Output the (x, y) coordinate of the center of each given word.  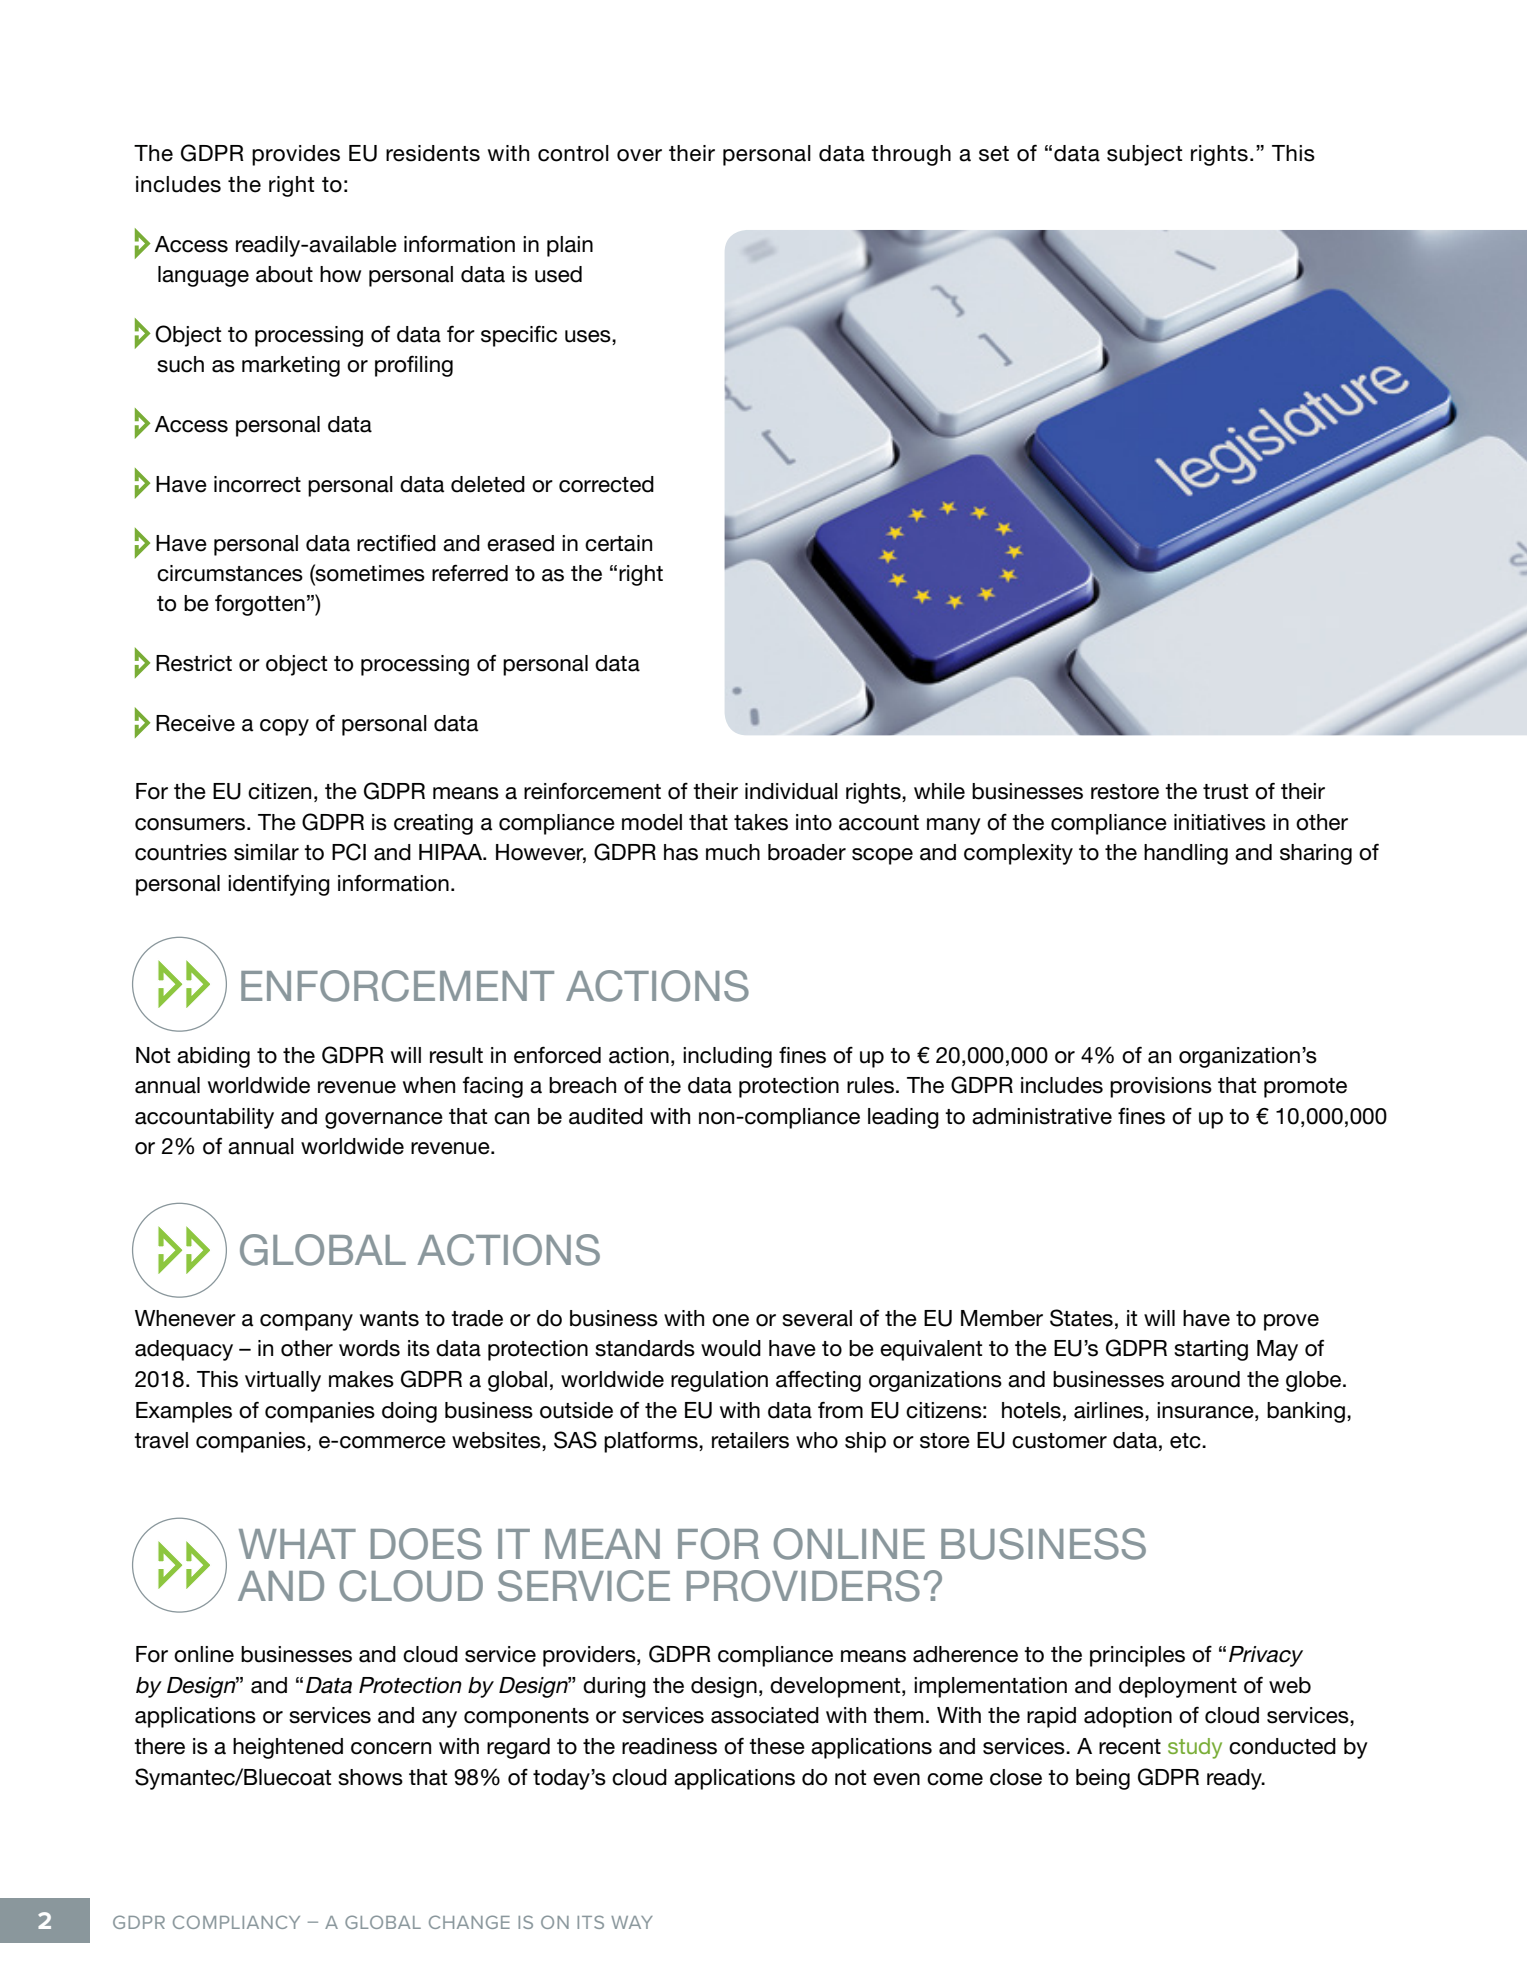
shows (370, 1777)
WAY (632, 1922)
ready (1235, 1779)
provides (296, 155)
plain (570, 246)
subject (1144, 155)
